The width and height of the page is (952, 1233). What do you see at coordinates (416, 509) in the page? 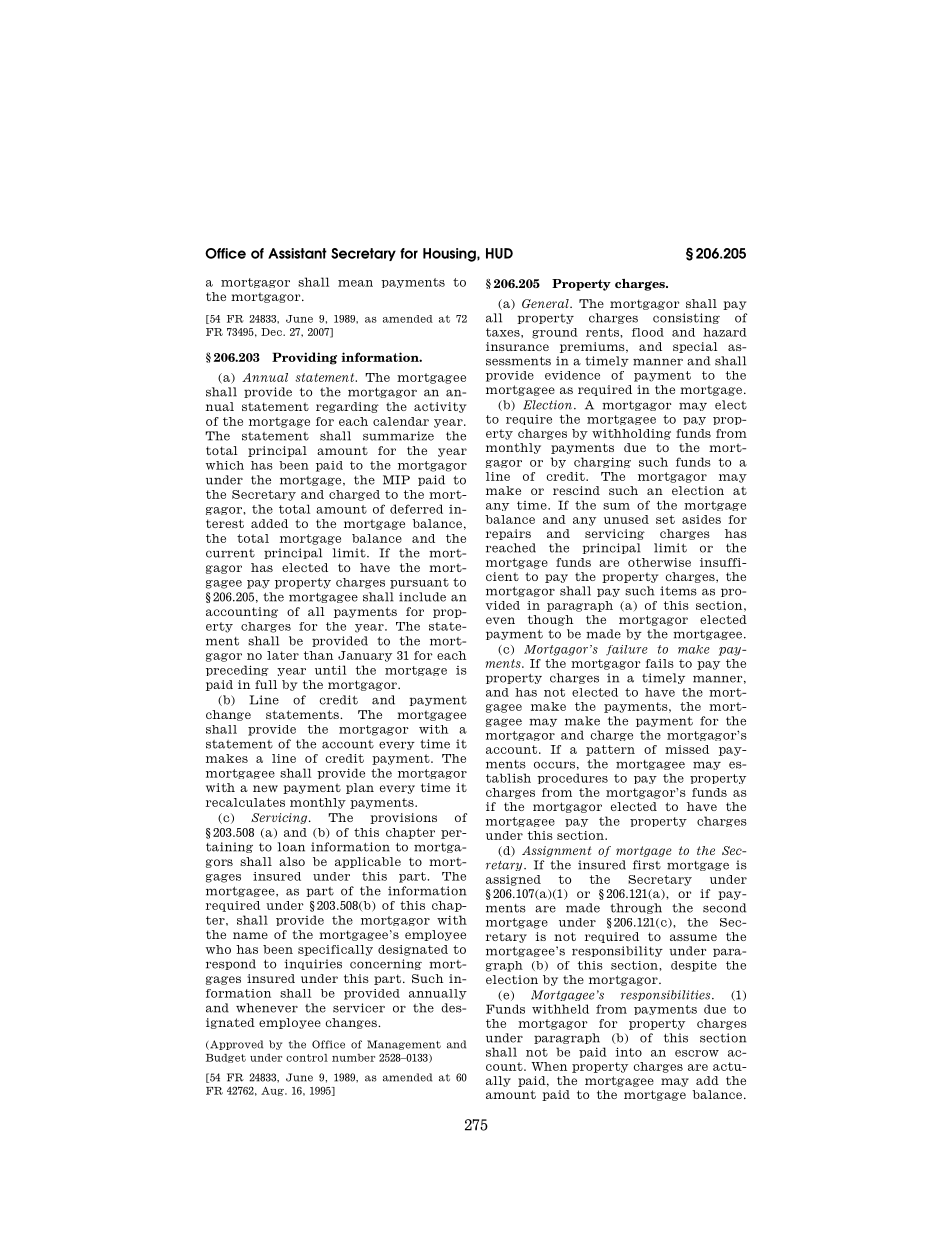
I see `deferred` at bounding box center [416, 509].
